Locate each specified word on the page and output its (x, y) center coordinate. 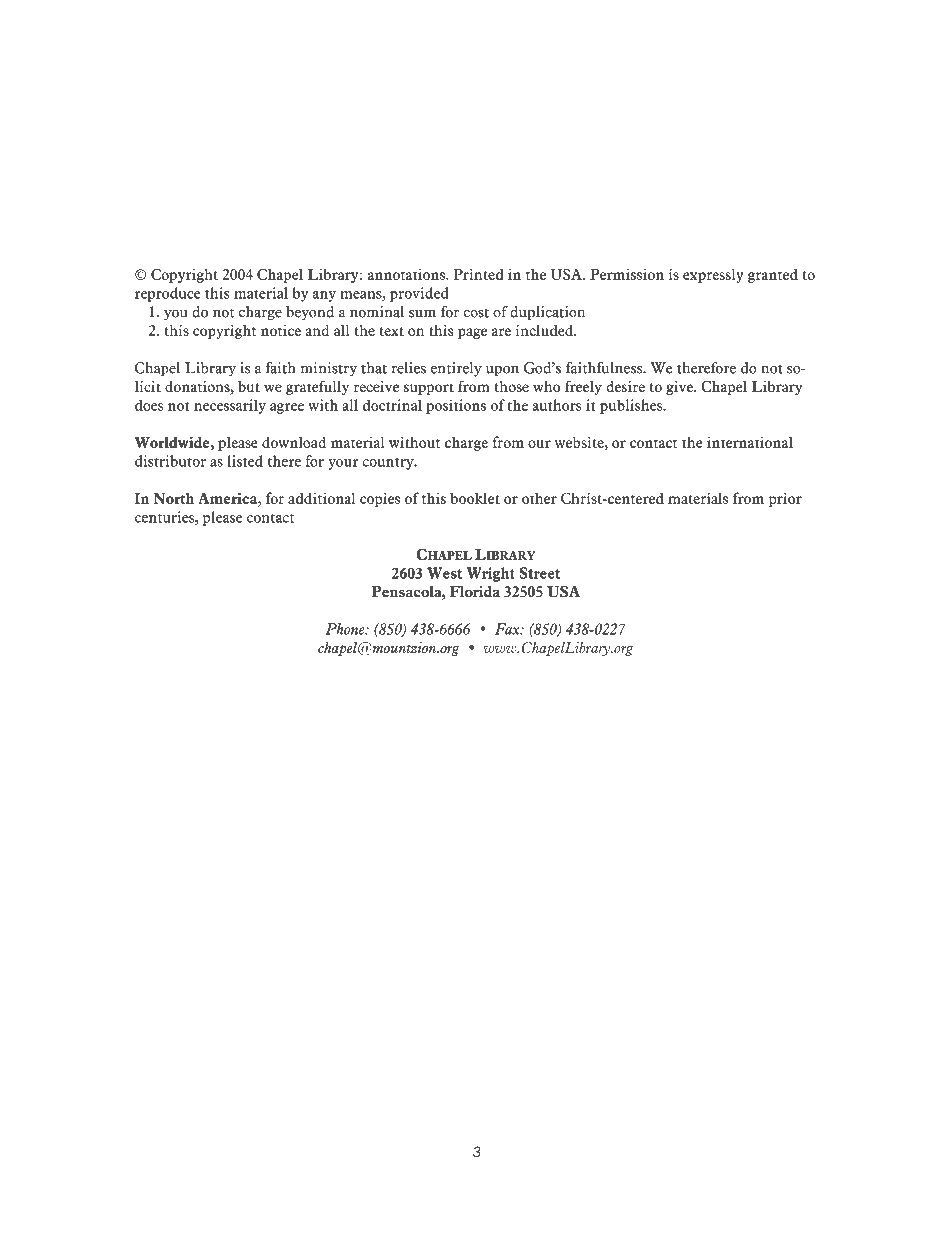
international (750, 442)
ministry (329, 369)
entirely (456, 369)
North (173, 498)
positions (456, 406)
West (444, 573)
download (294, 442)
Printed (479, 274)
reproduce (168, 294)
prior (785, 499)
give (681, 388)
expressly (713, 275)
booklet (475, 498)
